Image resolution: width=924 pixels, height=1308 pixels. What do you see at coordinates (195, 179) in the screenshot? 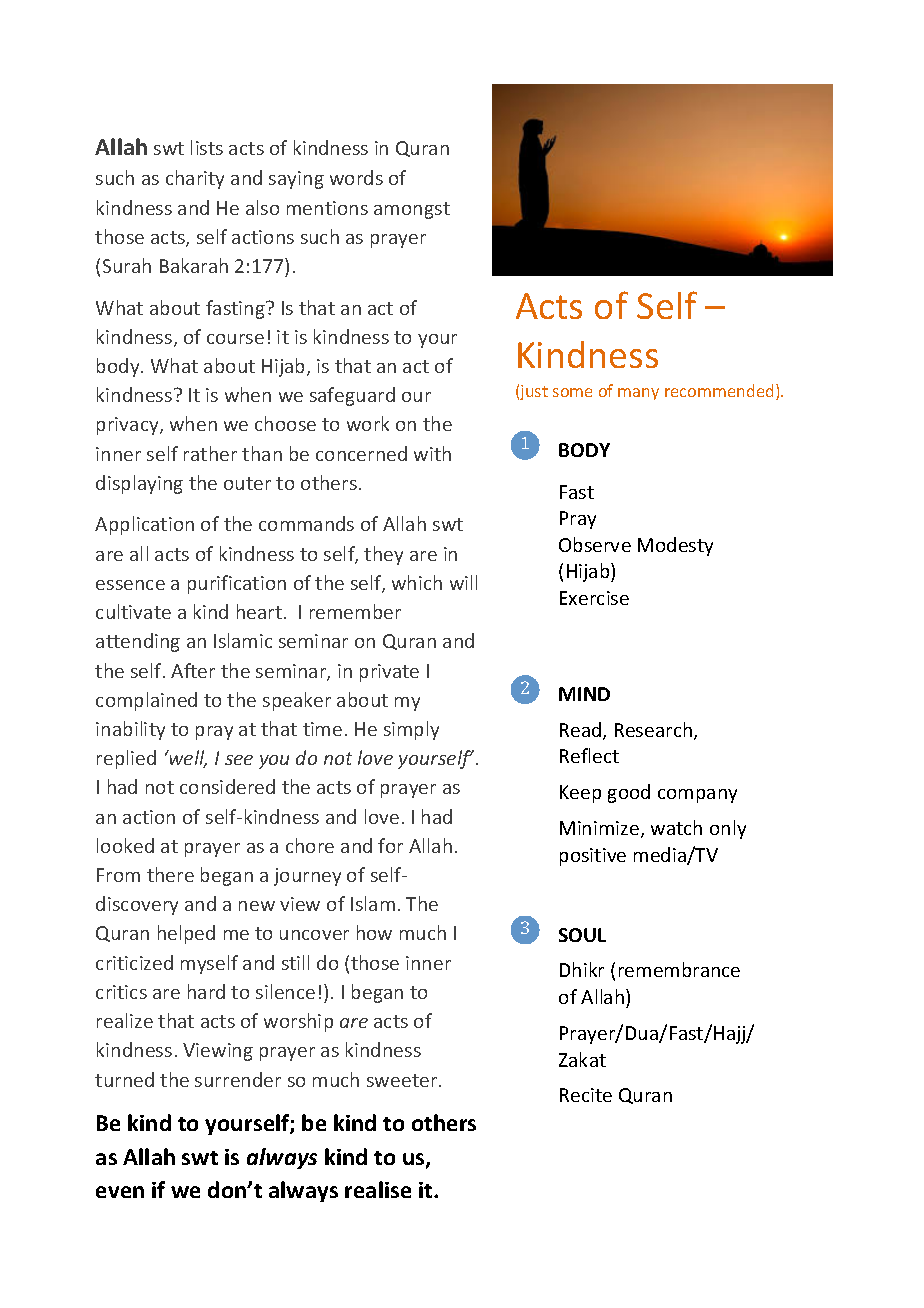
I see `charity` at bounding box center [195, 179].
